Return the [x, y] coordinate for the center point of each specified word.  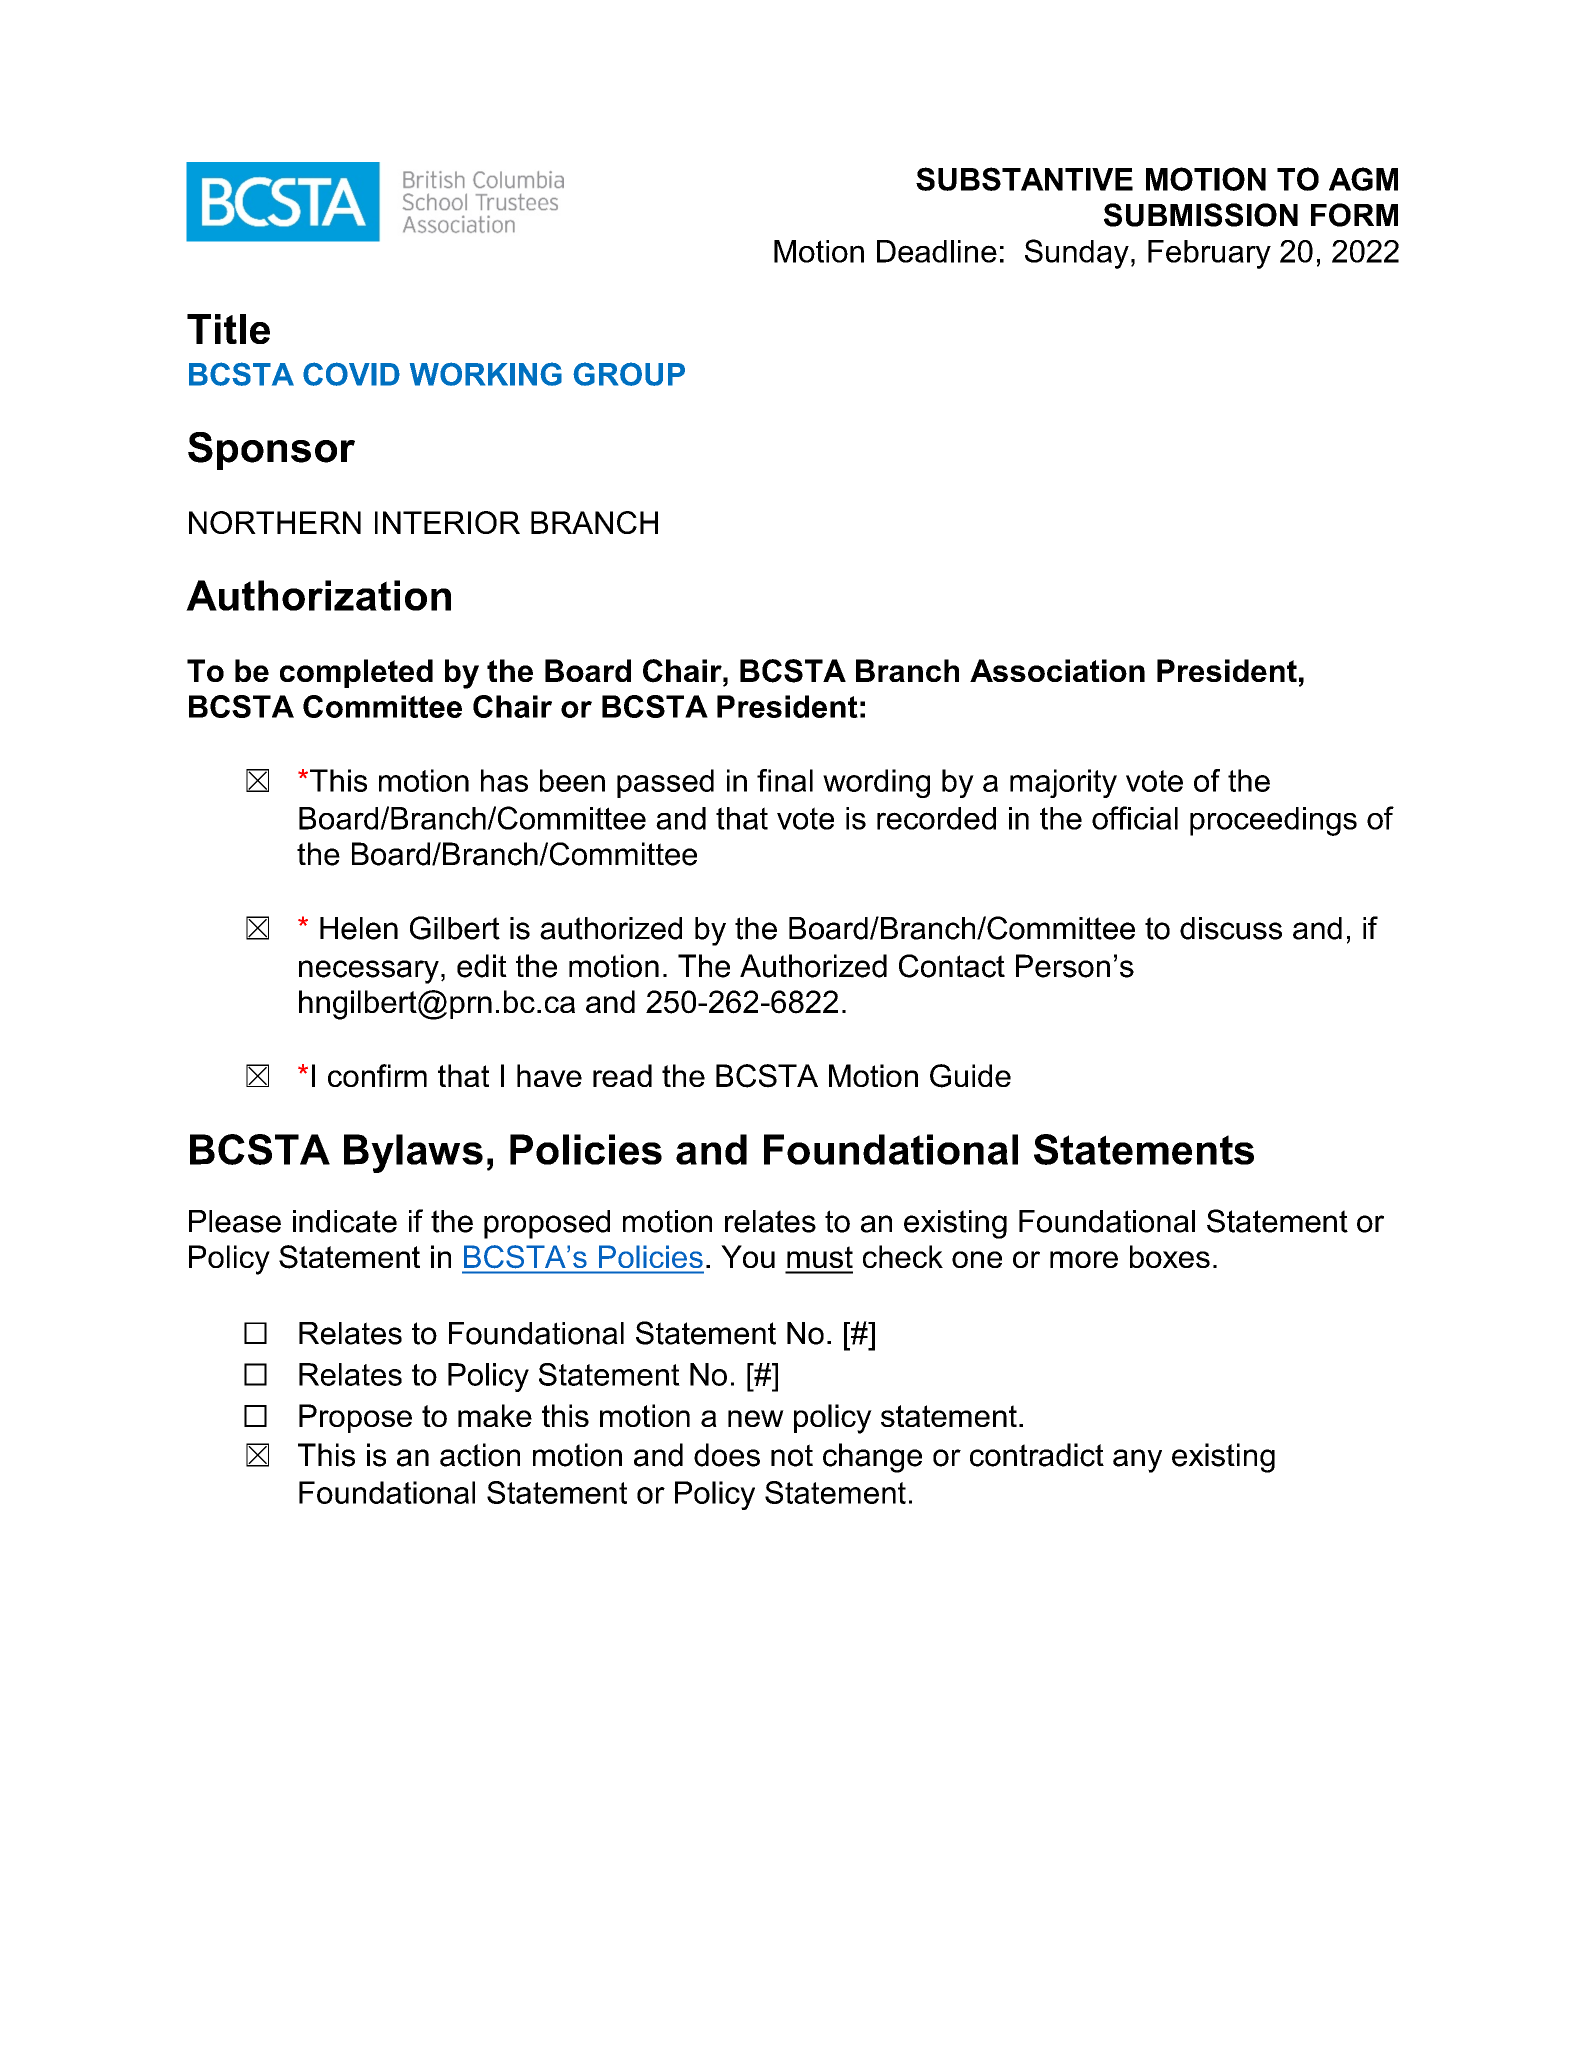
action [480, 1455]
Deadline [937, 251]
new [756, 1418]
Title [228, 329]
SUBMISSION [1201, 215]
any [1137, 1461]
